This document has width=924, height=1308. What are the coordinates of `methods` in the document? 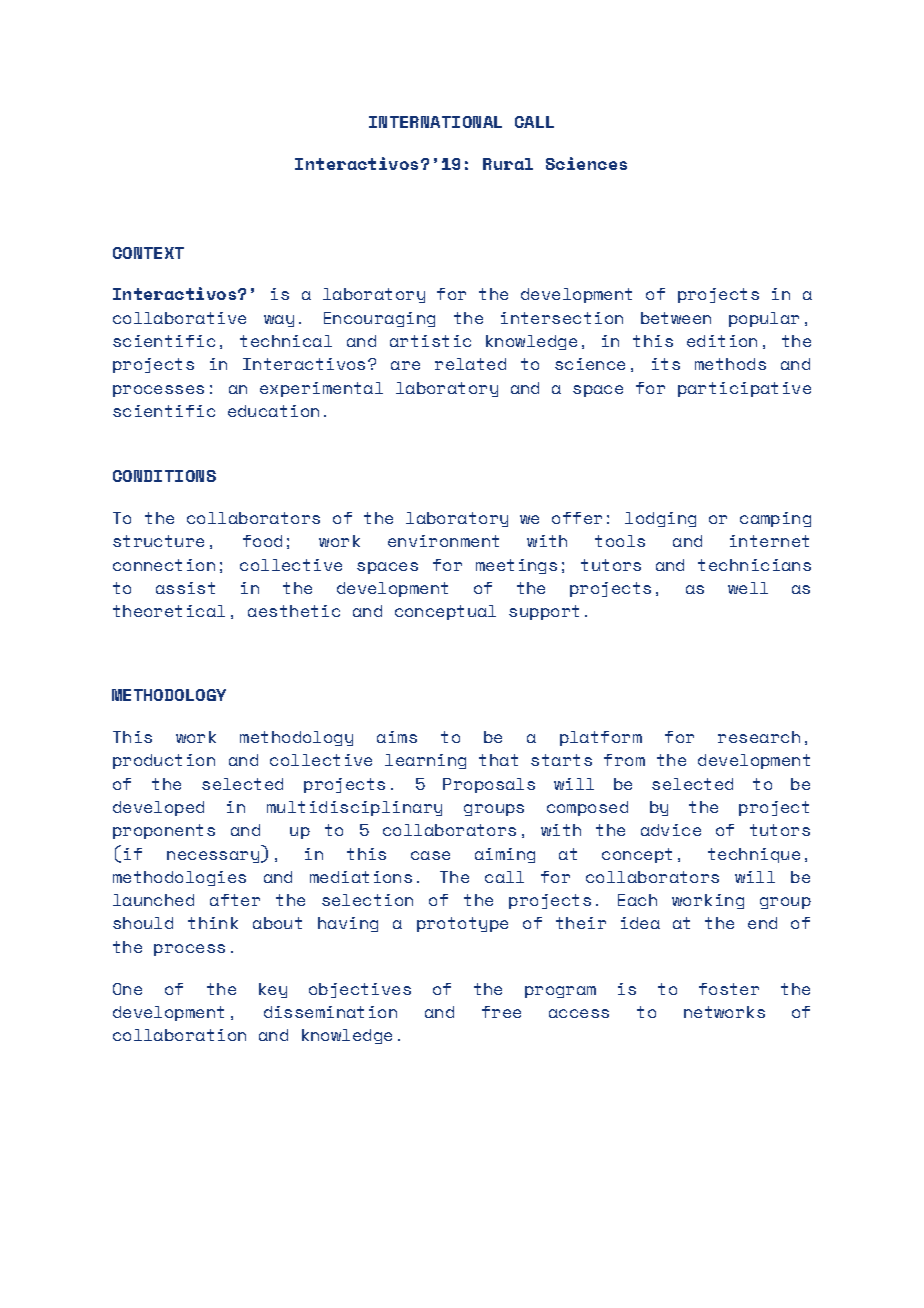 It's located at (730, 364).
